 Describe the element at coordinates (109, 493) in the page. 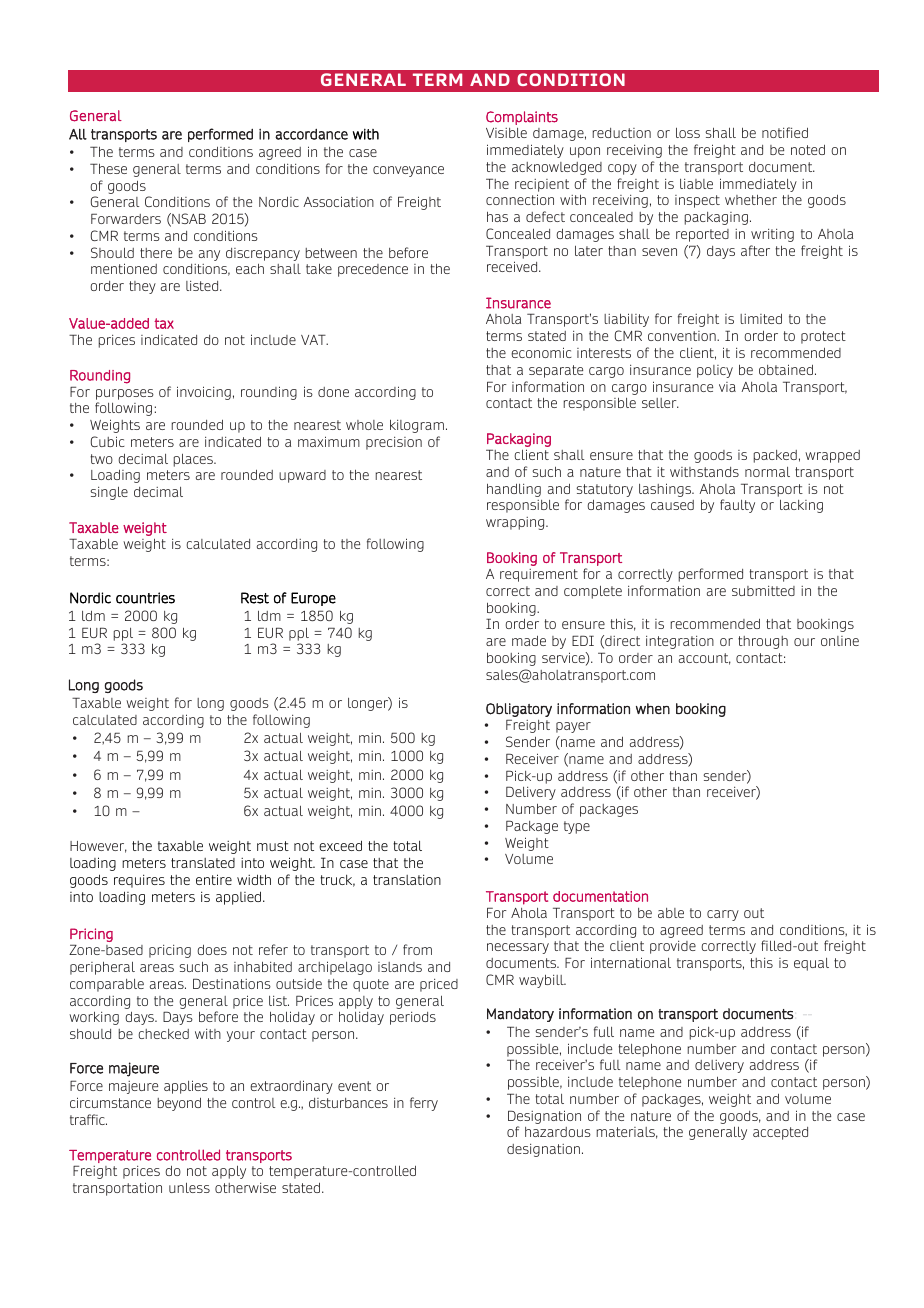

I see `single` at that location.
